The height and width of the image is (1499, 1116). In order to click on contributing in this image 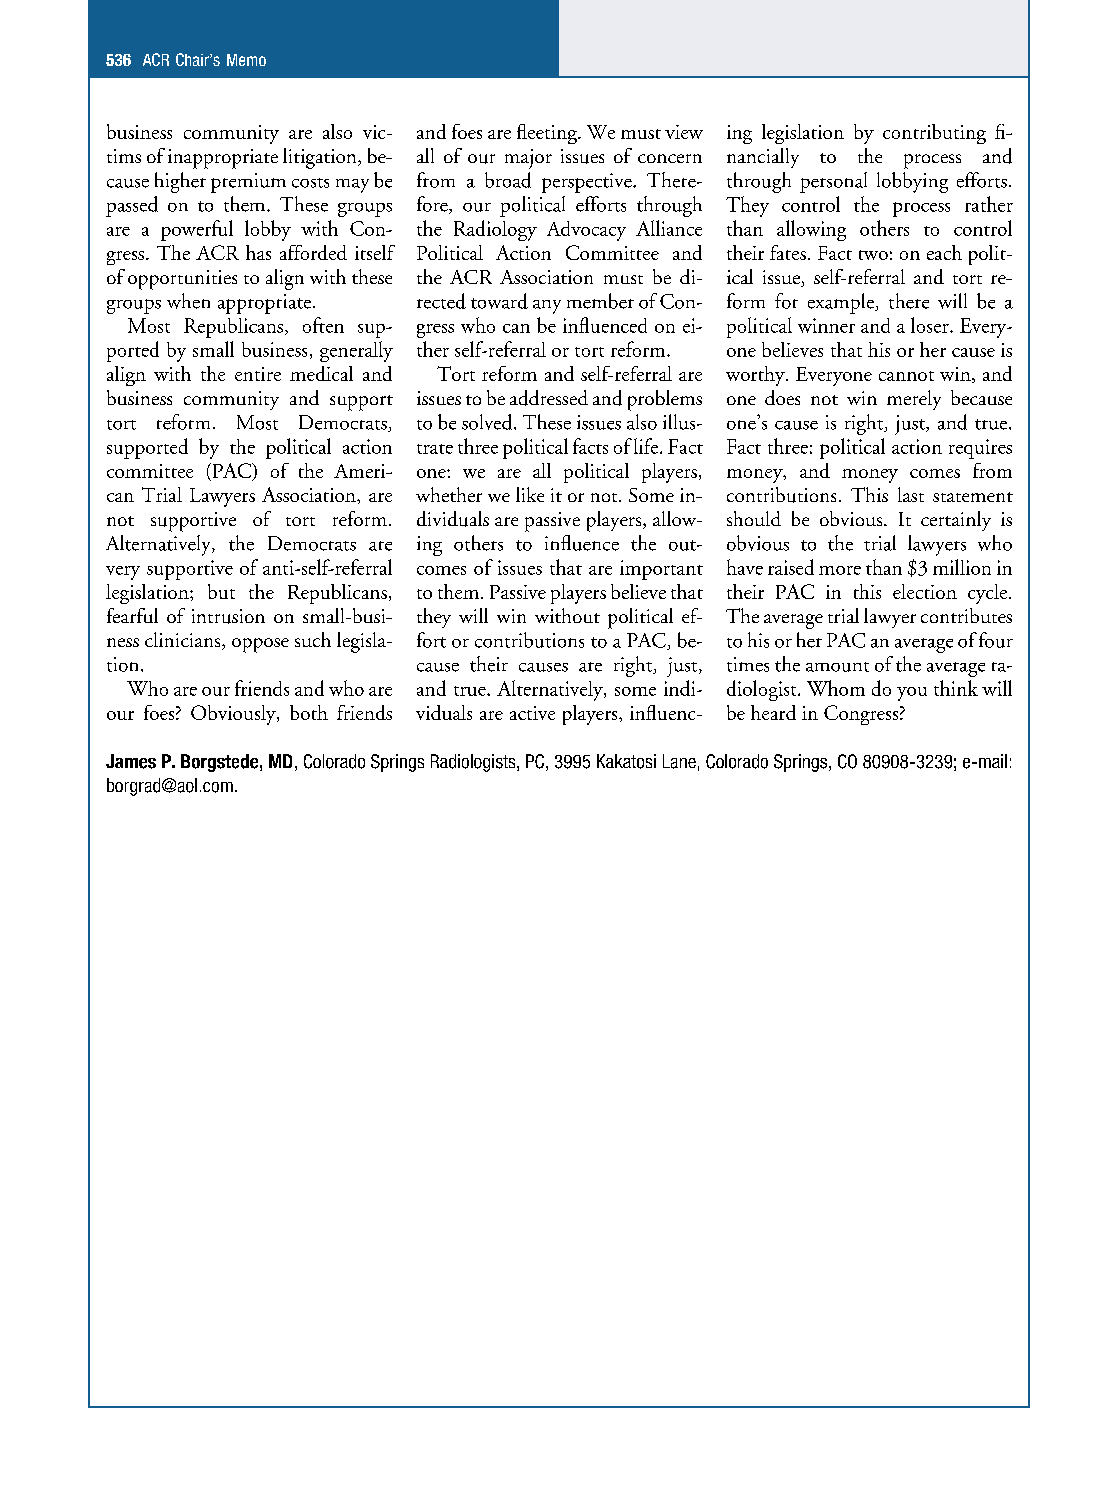, I will do `click(934, 134)`.
